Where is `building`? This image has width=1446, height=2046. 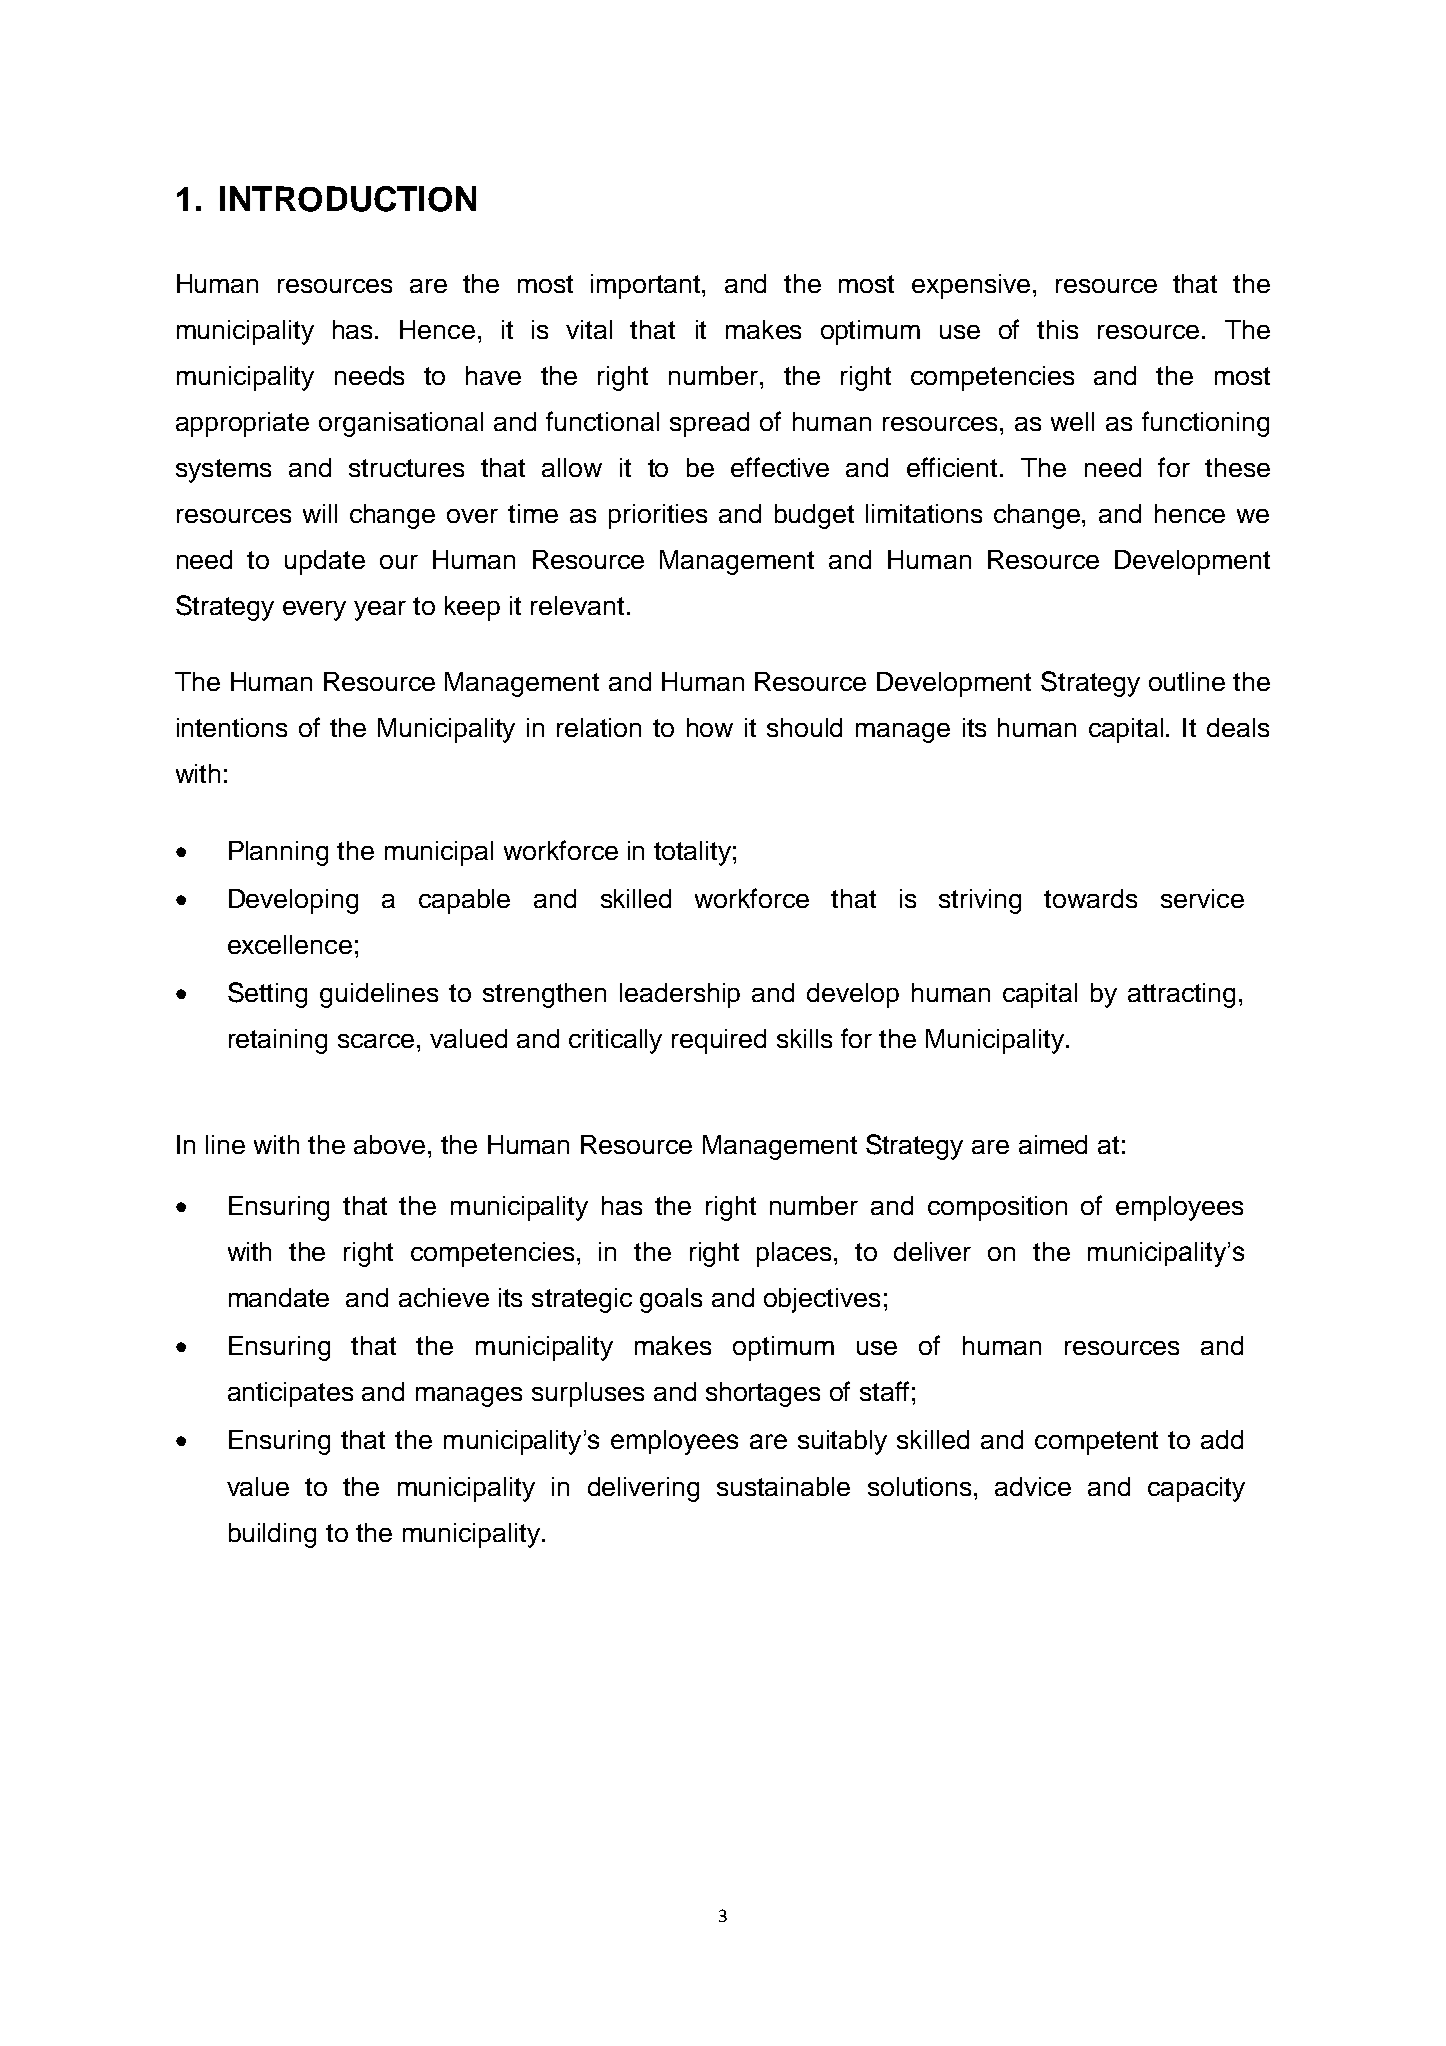
building is located at coordinates (272, 1535).
